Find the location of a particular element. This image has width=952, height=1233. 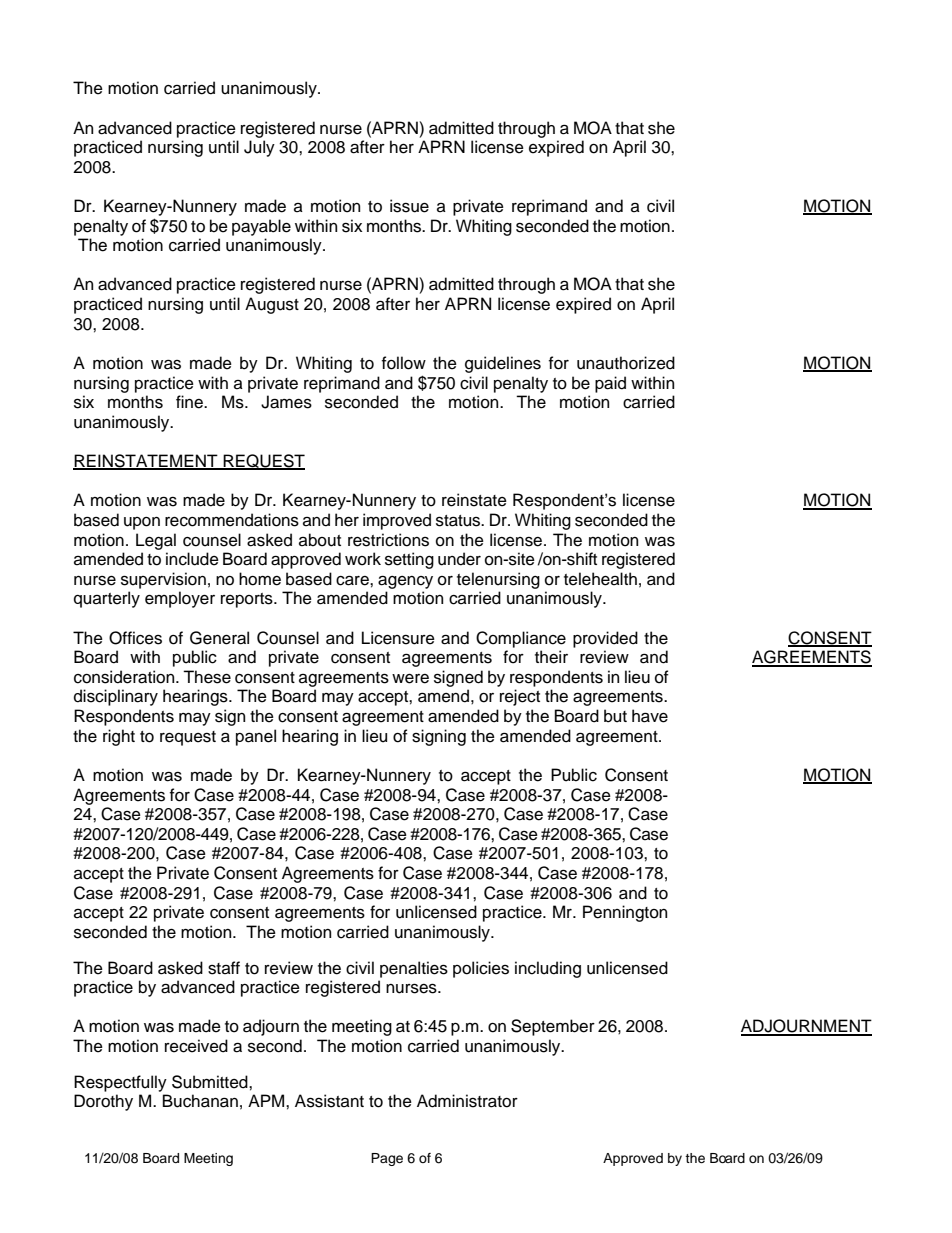

Buchanan is located at coordinates (200, 1101).
